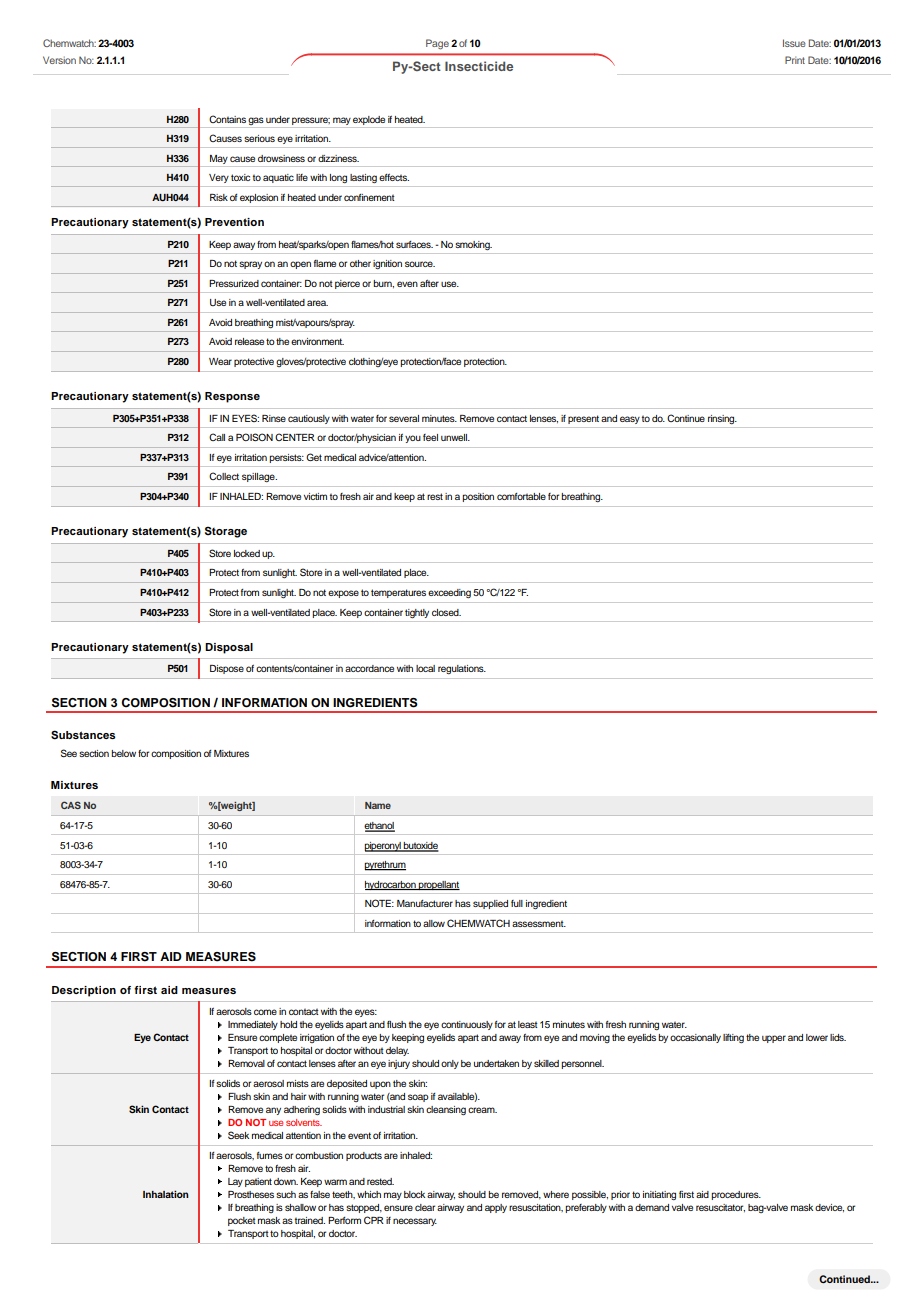 The width and height of the screenshot is (924, 1308). I want to click on Manufacturer, so click(425, 903).
